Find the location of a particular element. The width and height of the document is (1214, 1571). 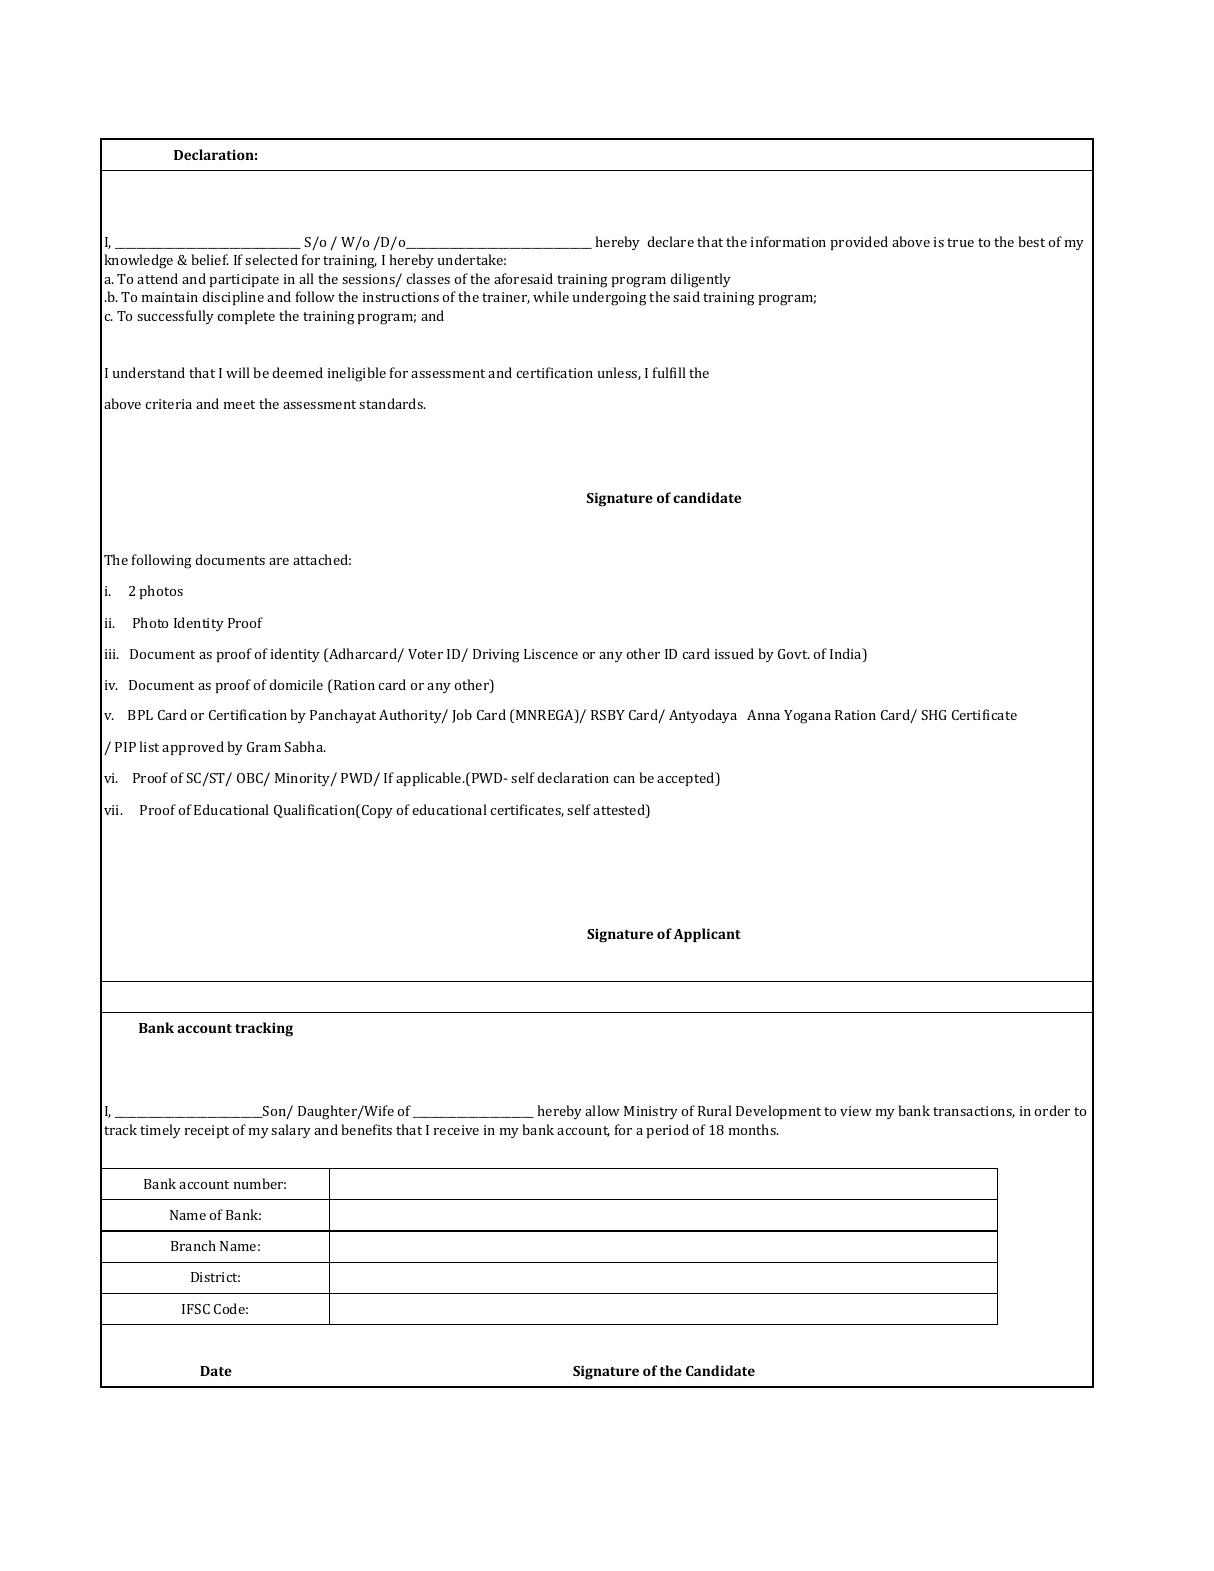

while is located at coordinates (551, 296).
